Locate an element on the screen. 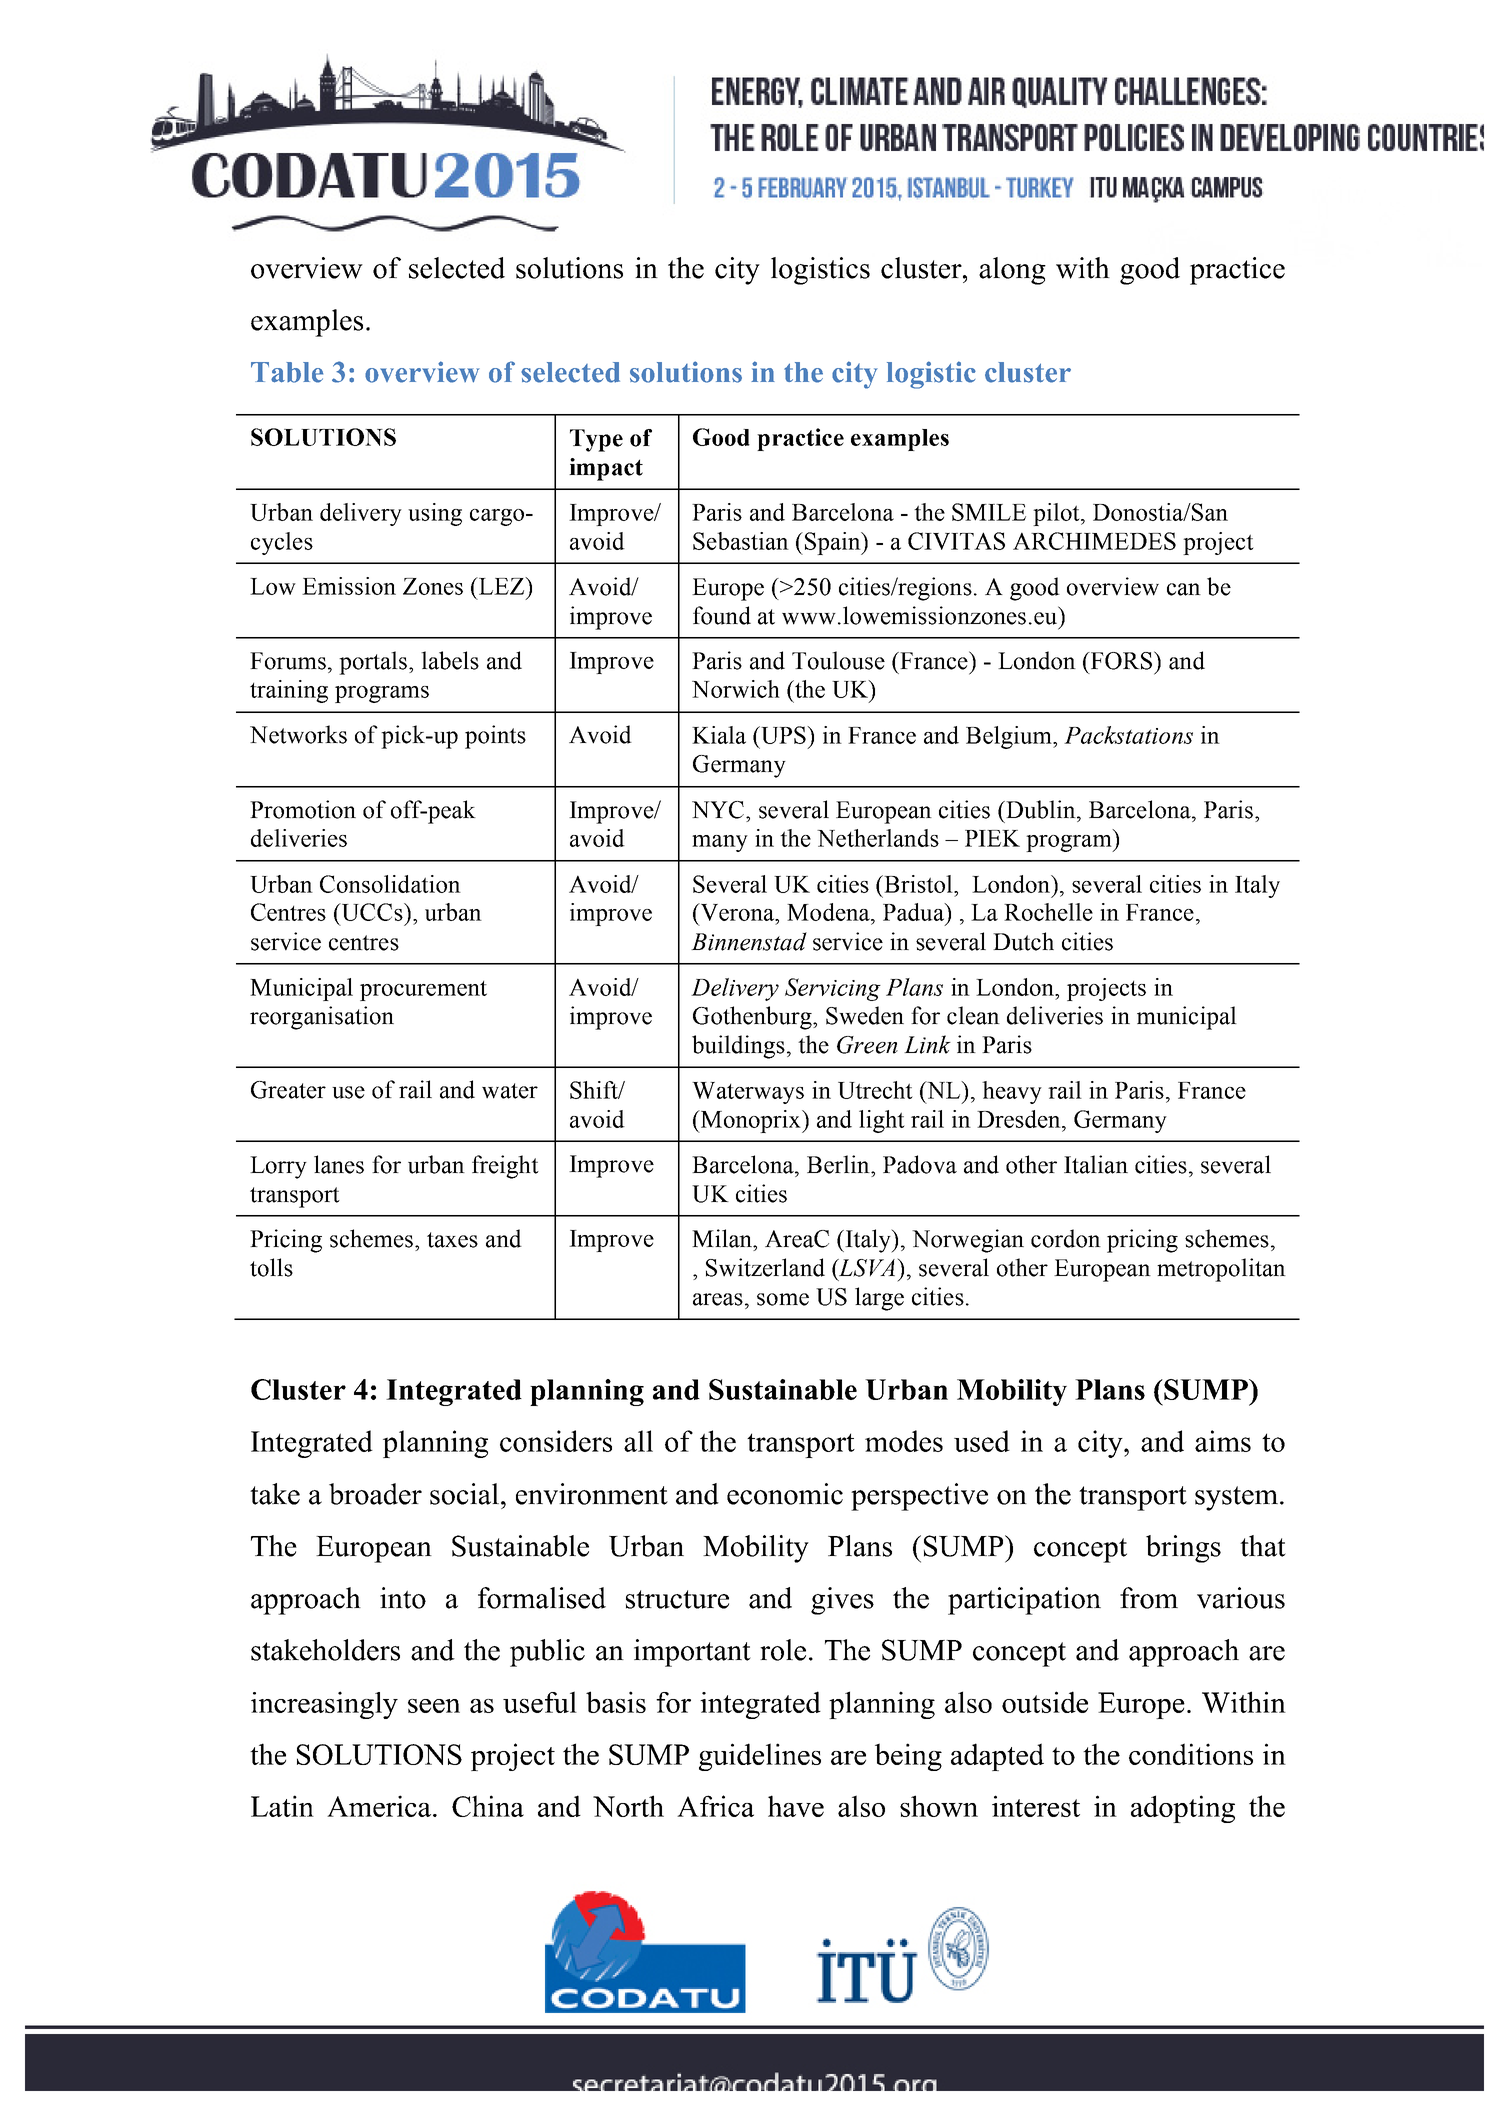  NYC is located at coordinates (719, 810).
